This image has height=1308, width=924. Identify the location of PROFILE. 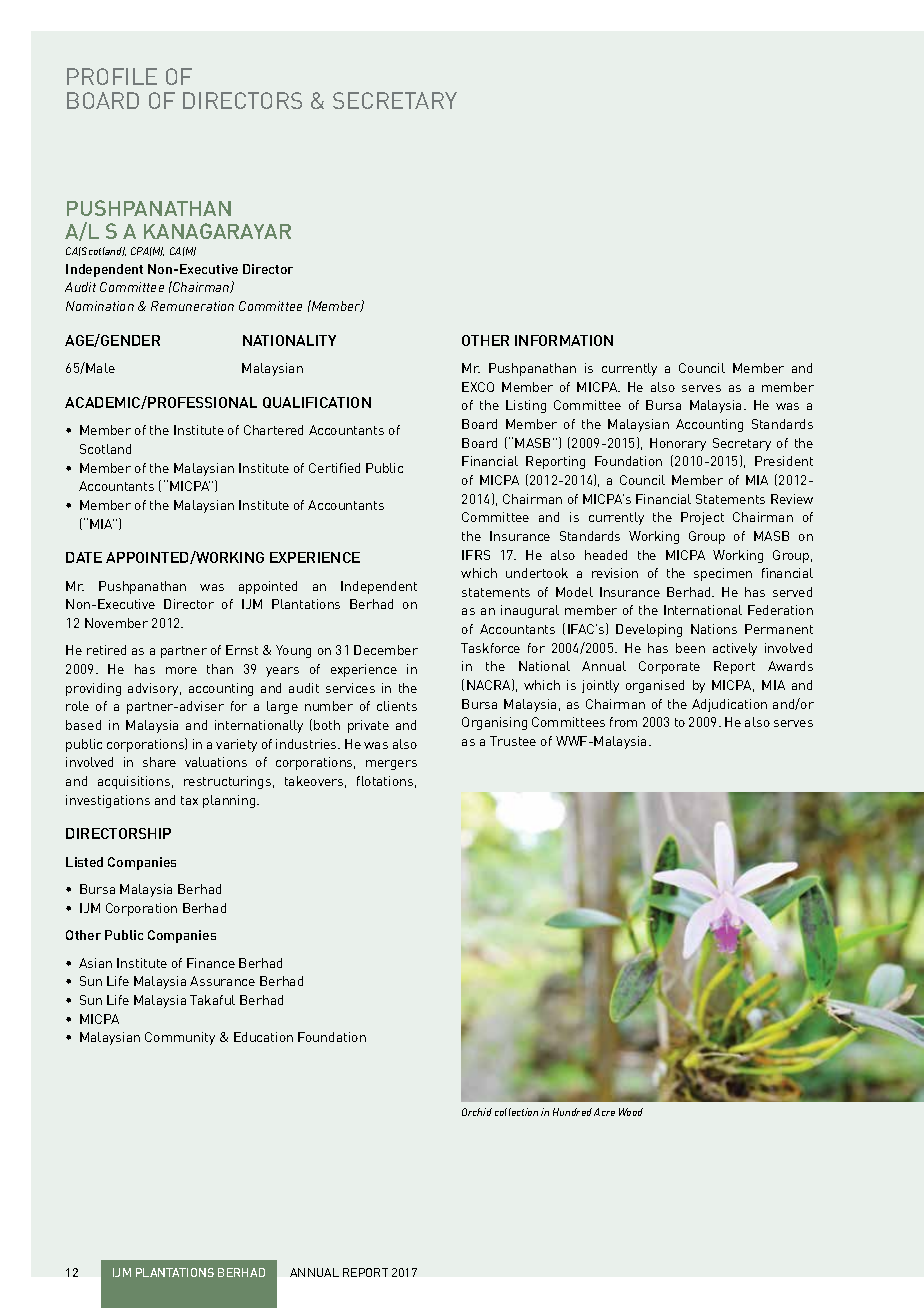
(112, 76).
